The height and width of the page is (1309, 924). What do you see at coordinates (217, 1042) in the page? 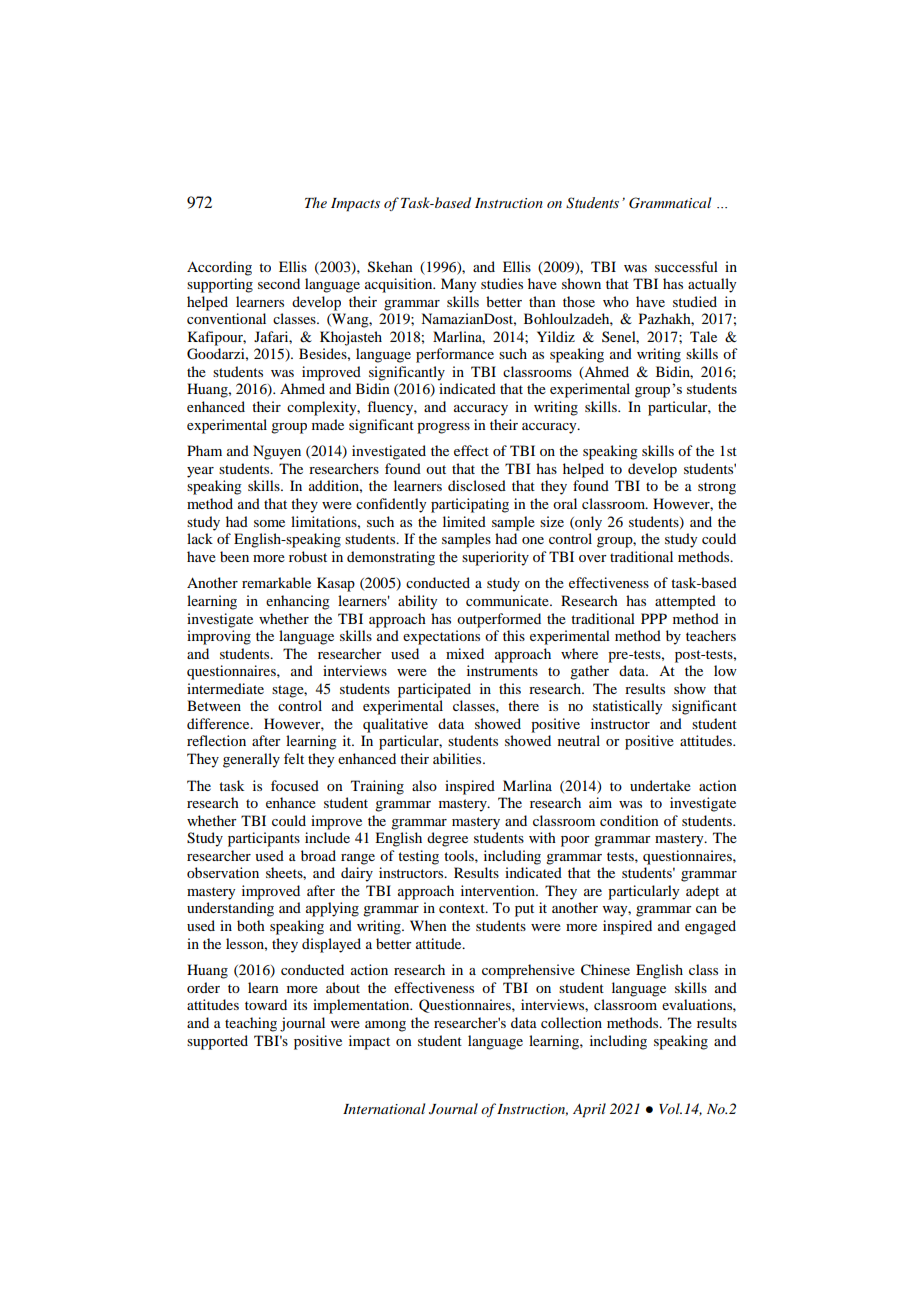
I see `supported` at bounding box center [217, 1042].
